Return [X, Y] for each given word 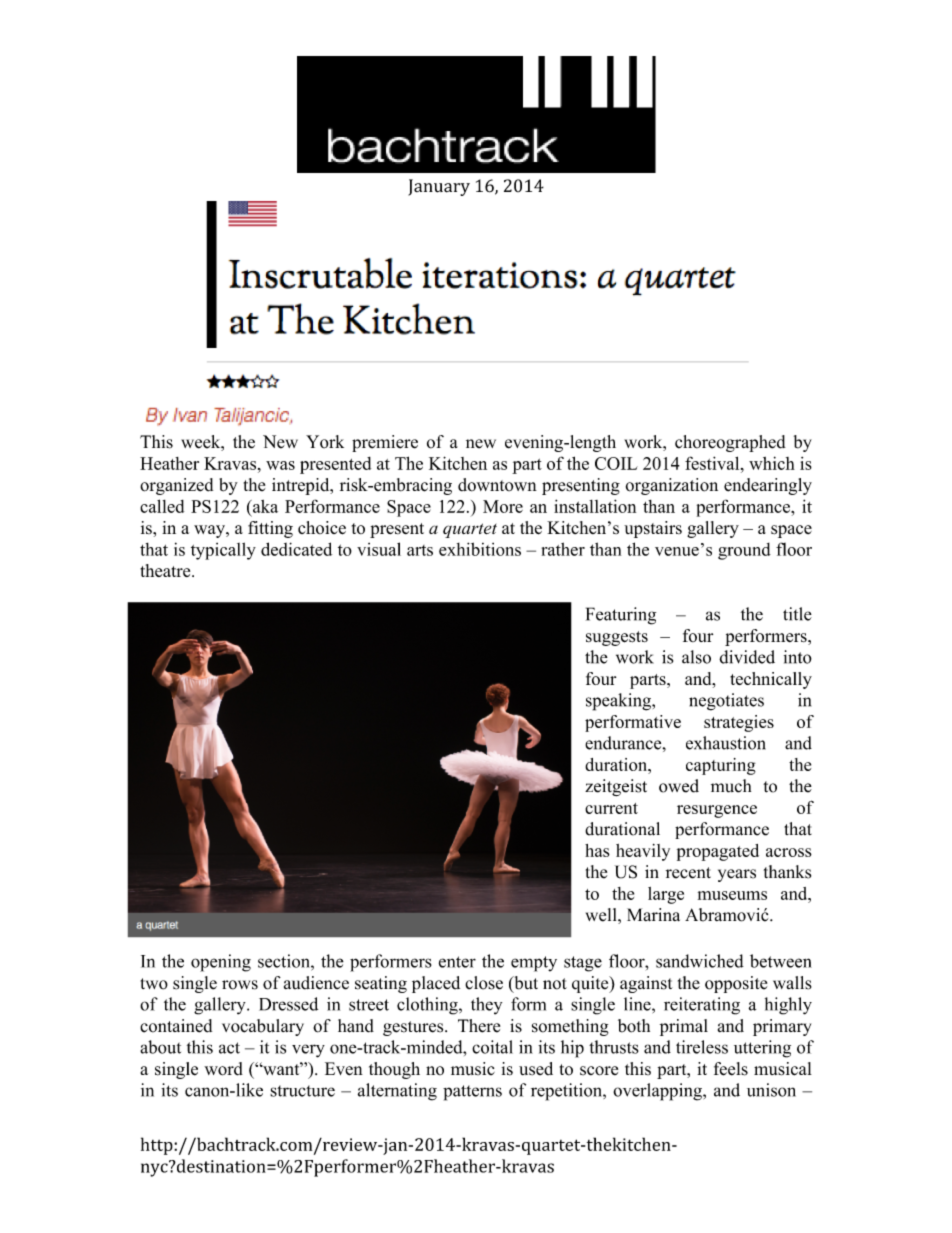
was [280, 465]
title [797, 614]
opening [221, 963]
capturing [721, 766]
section [285, 961]
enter [457, 962]
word [223, 1069]
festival [713, 463]
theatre [166, 570]
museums [732, 895]
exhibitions [480, 549]
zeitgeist [616, 787]
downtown [497, 485]
